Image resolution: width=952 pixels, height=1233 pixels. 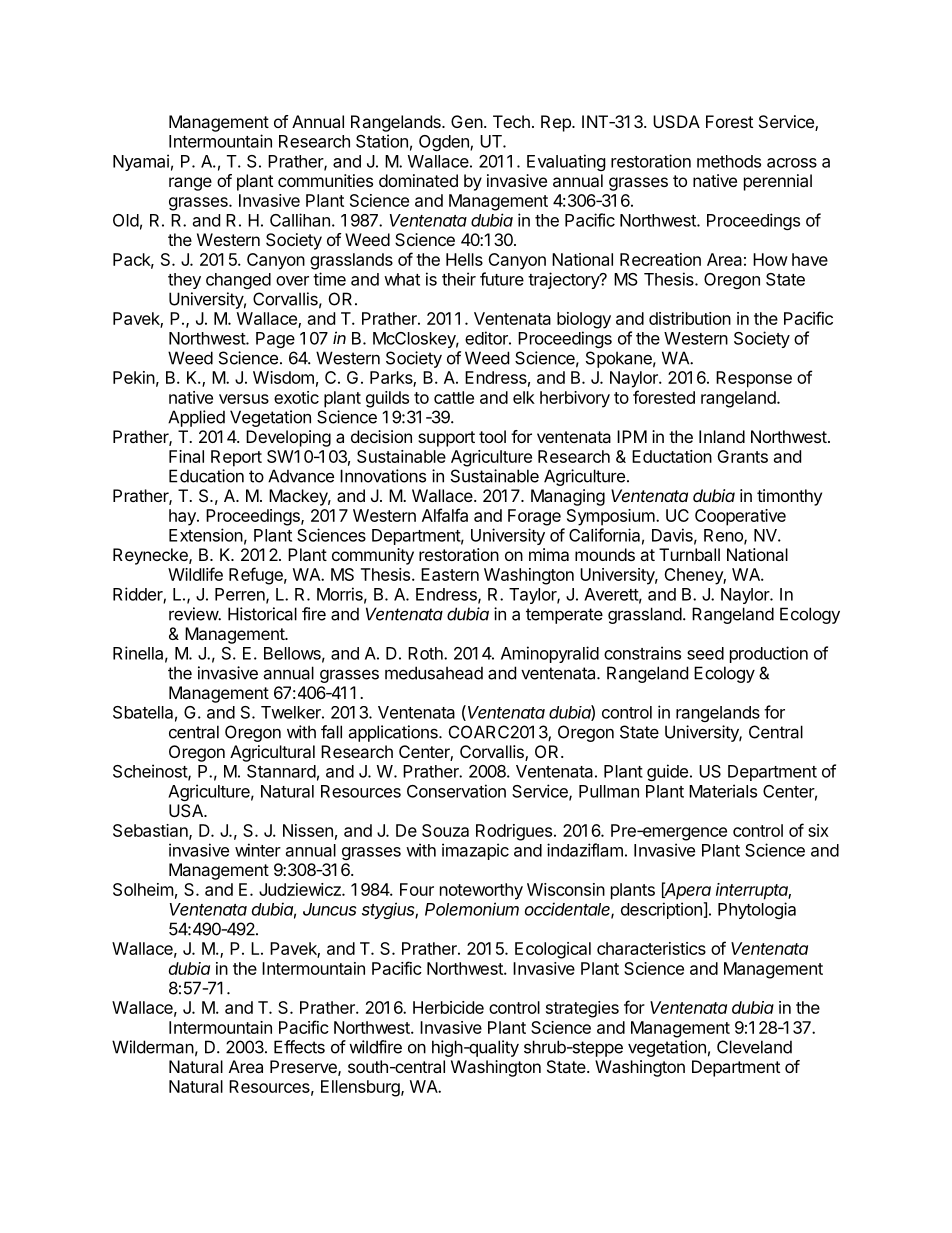 I want to click on Materials, so click(x=723, y=791).
